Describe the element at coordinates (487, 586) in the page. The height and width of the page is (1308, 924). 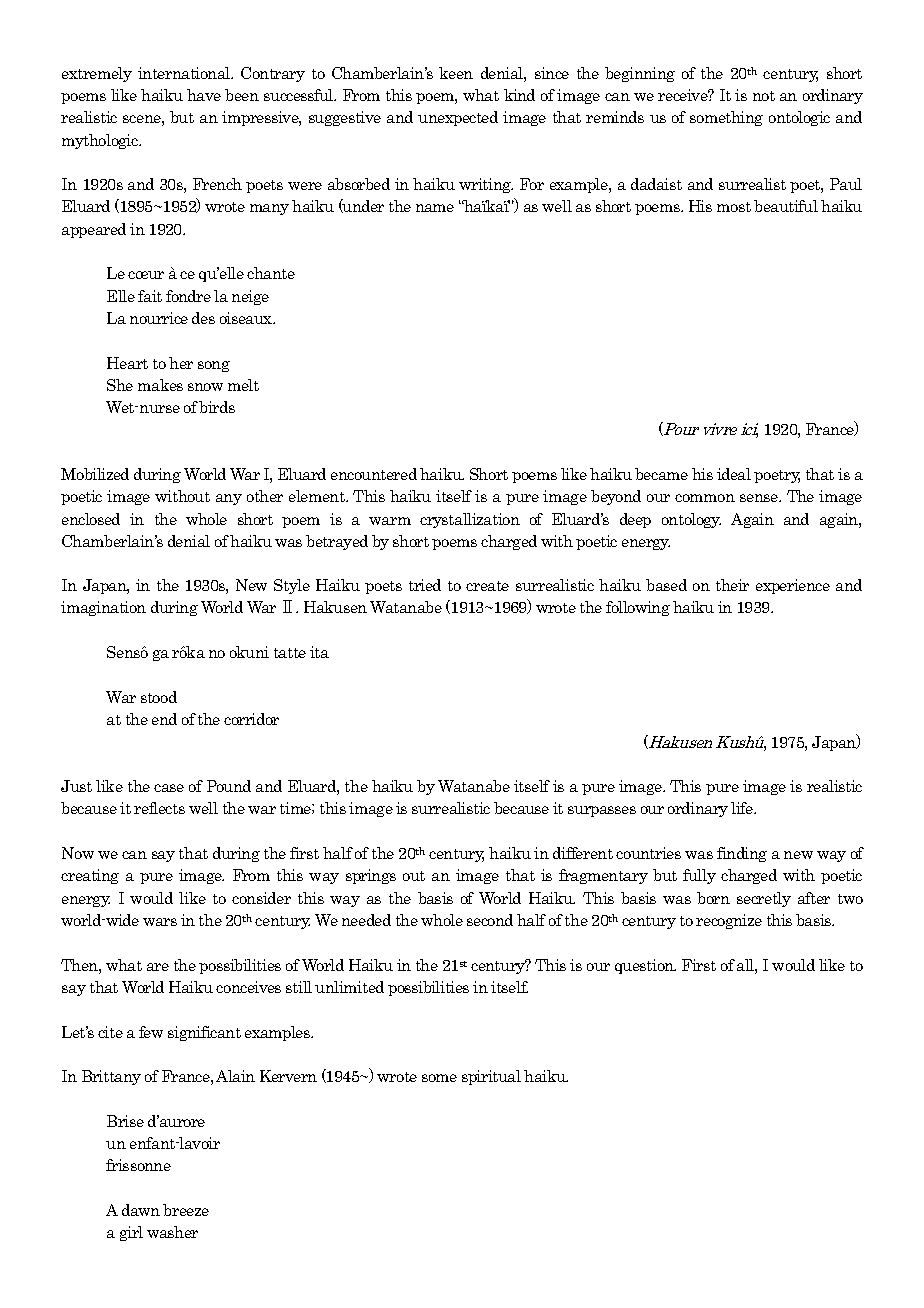
I see `create` at that location.
